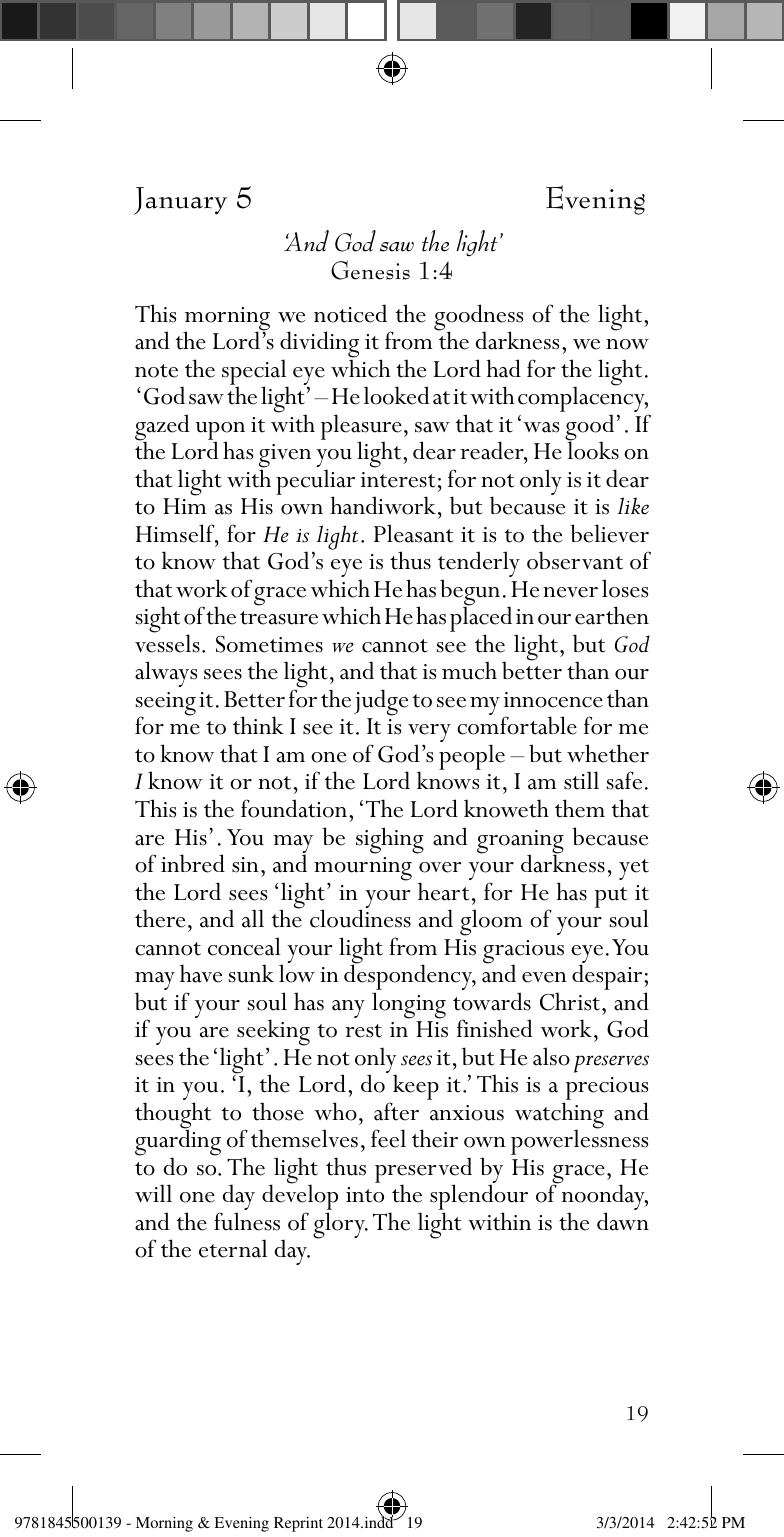 The width and height of the document is (784, 1537). I want to click on had, so click(503, 368).
